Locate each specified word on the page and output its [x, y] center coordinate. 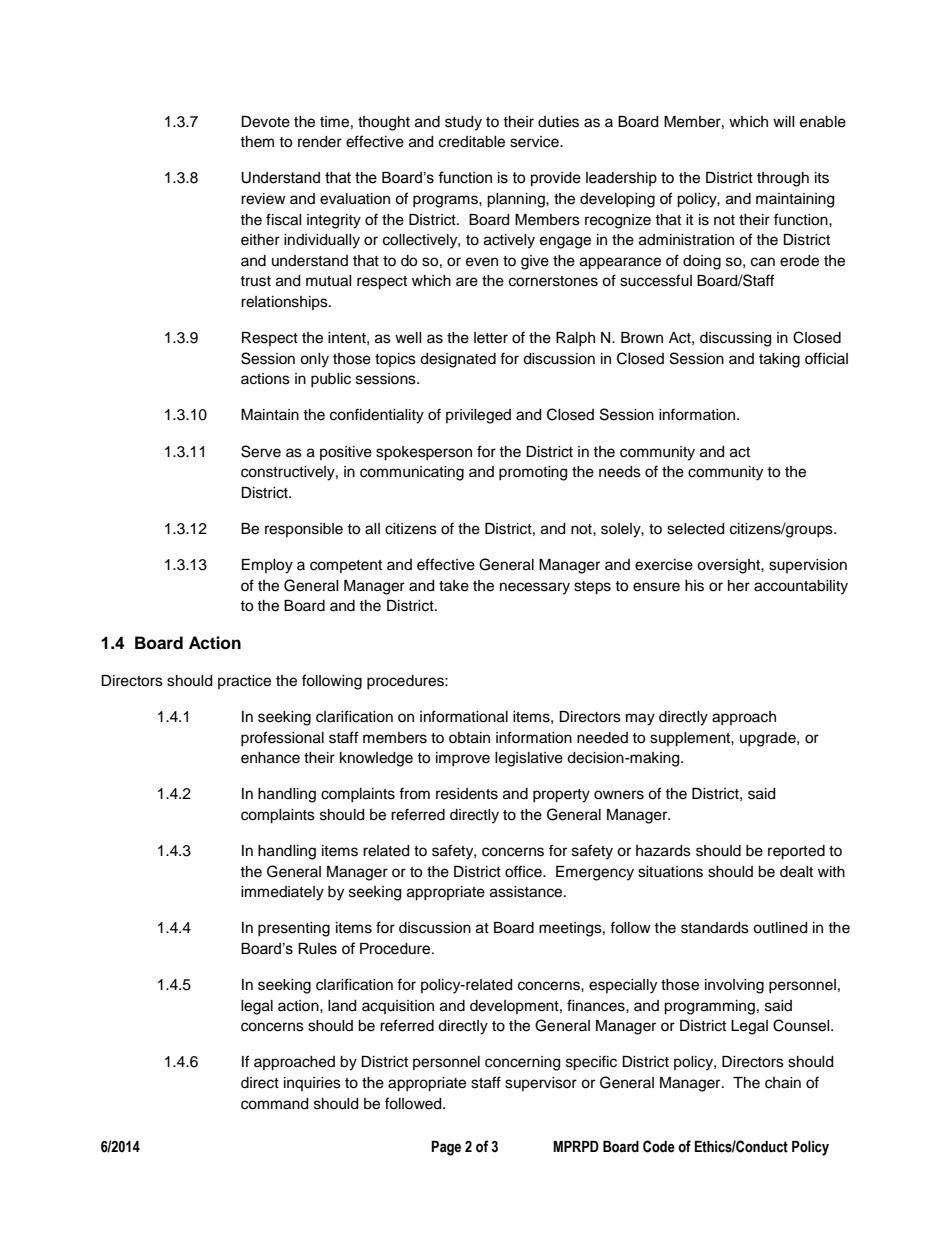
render [320, 142]
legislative [529, 759]
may [640, 719]
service [535, 142]
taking [779, 360]
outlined [780, 928]
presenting [294, 929]
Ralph [575, 339]
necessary [535, 588]
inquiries [312, 1084]
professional [282, 738]
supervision [808, 566]
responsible [304, 530]
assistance [527, 892]
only [314, 360]
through [783, 179]
